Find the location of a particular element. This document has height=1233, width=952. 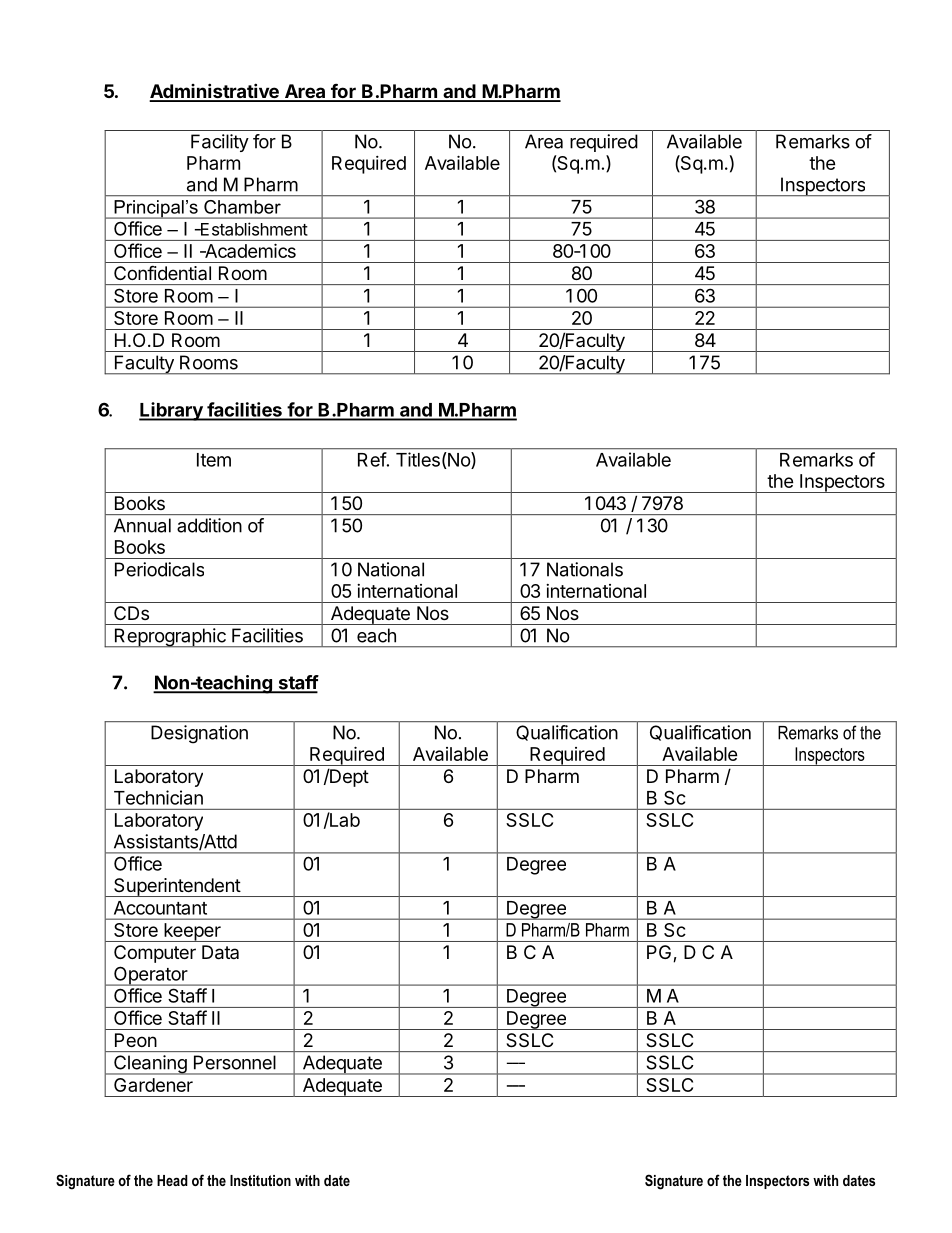

Designation is located at coordinates (199, 734).
